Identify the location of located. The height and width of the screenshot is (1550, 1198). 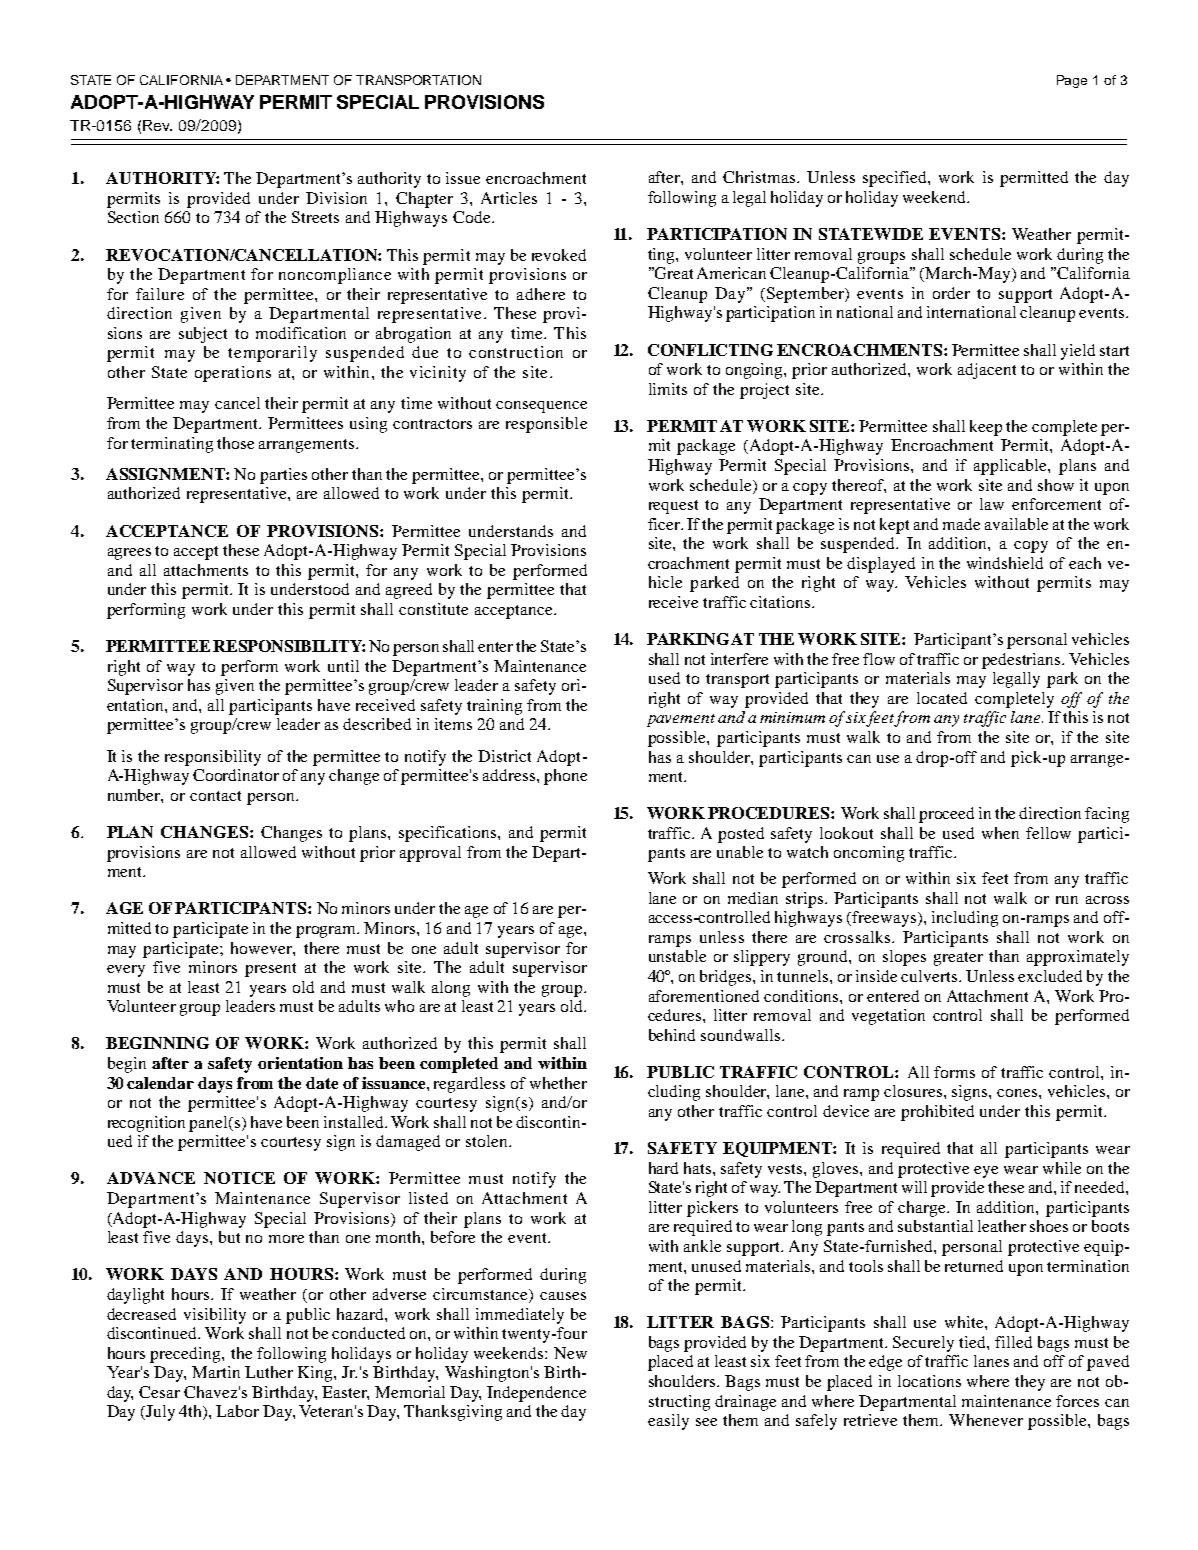
(942, 698).
